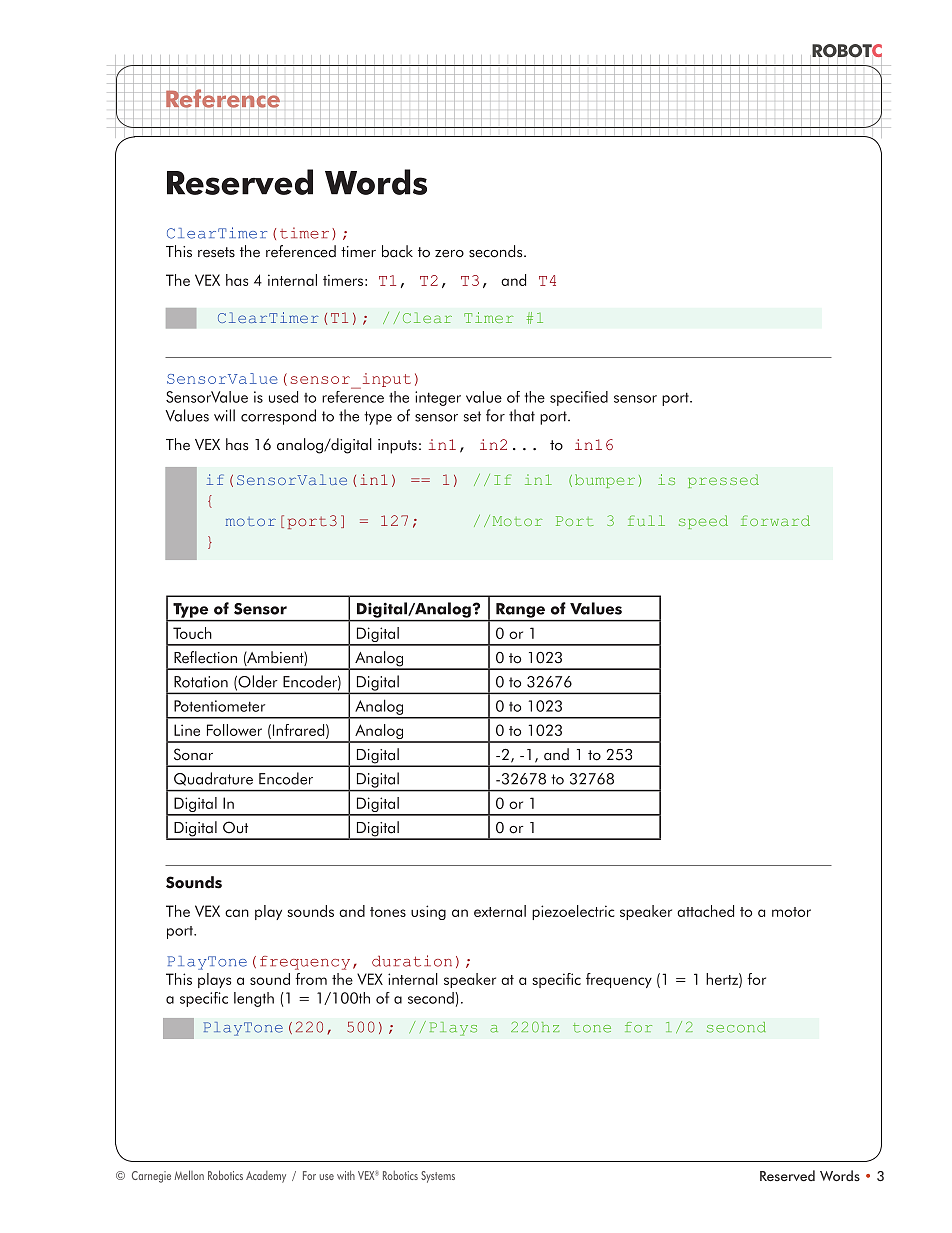  What do you see at coordinates (449, 254) in the image?
I see `zero` at bounding box center [449, 254].
